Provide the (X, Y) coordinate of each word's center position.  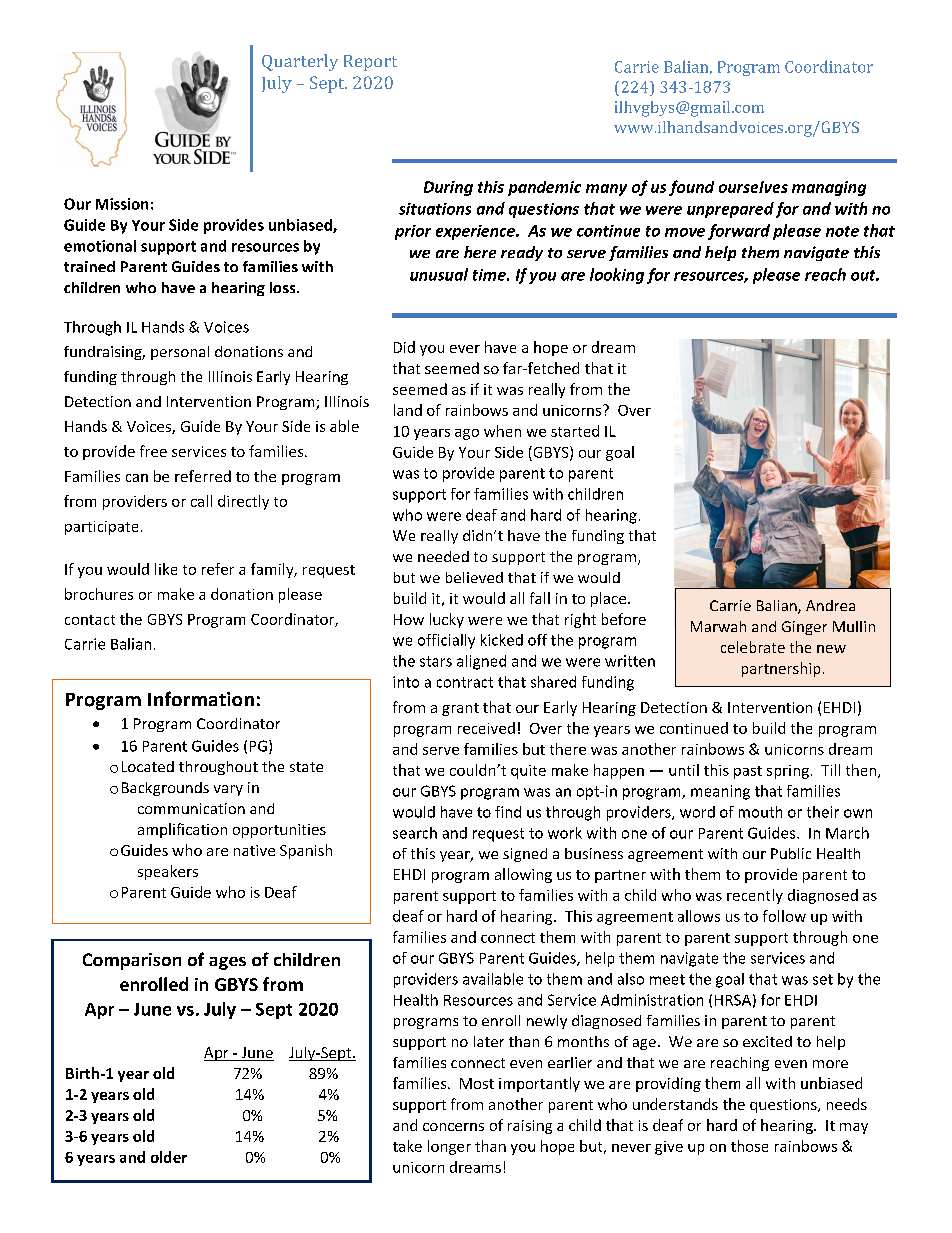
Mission (122, 204)
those (749, 1146)
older (169, 1157)
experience (477, 232)
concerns (453, 1127)
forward (739, 232)
